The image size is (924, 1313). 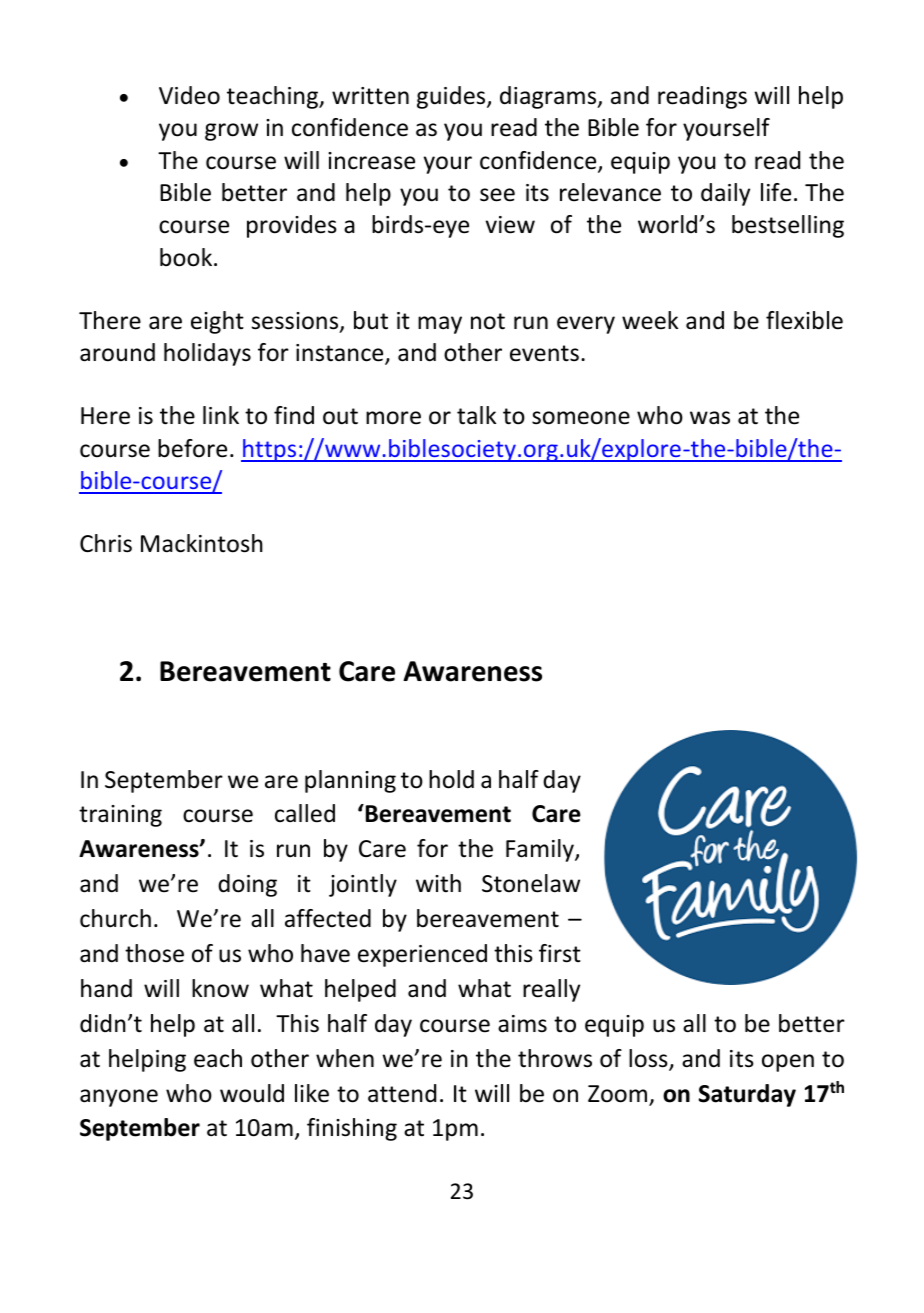 I want to click on Saturday, so click(x=747, y=1095).
